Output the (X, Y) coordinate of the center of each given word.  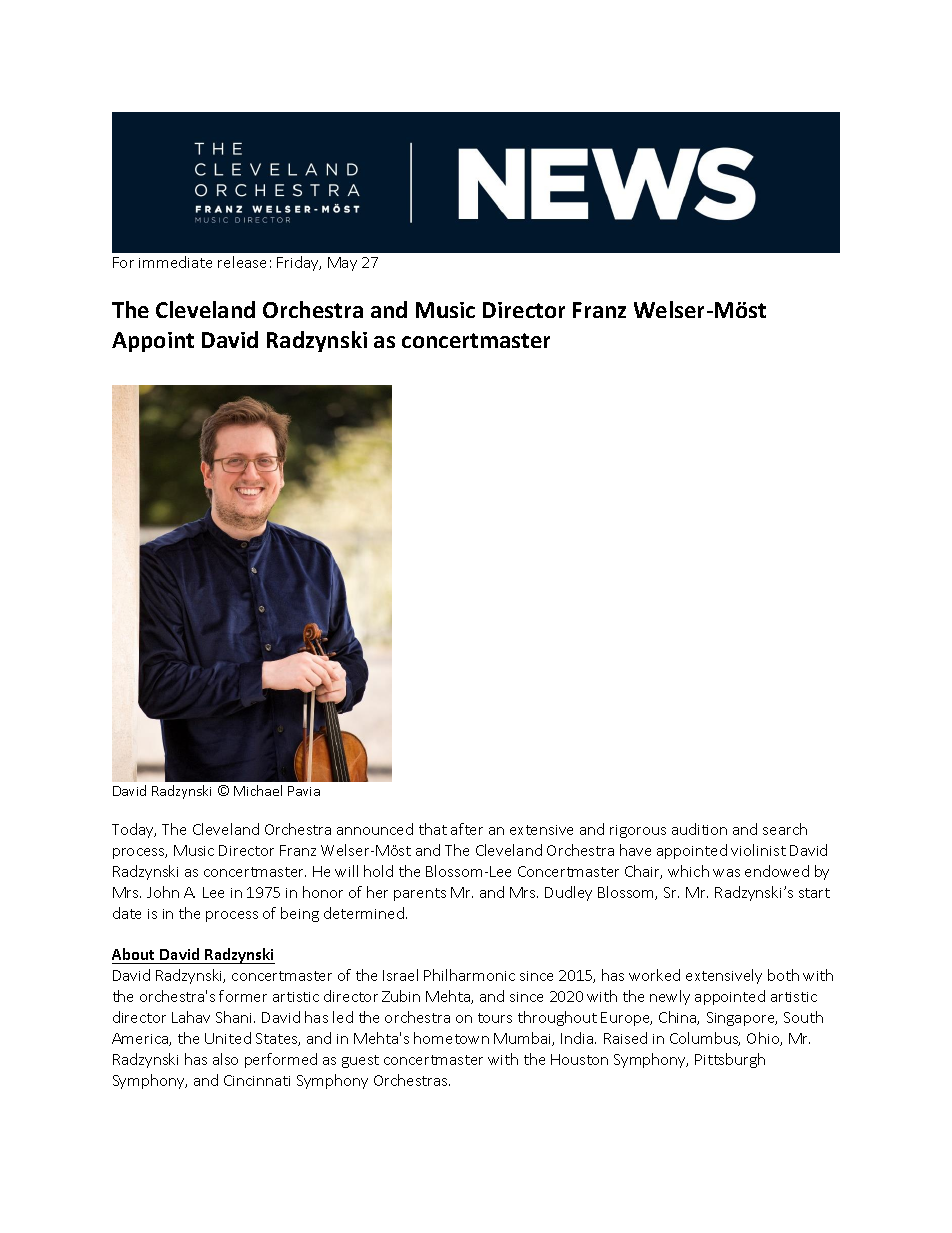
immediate (175, 262)
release (242, 262)
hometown (451, 1038)
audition (699, 829)
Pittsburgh (730, 1060)
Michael (258, 790)
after (467, 829)
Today (134, 830)
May (342, 264)
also (225, 1059)
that (433, 829)
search (785, 829)
